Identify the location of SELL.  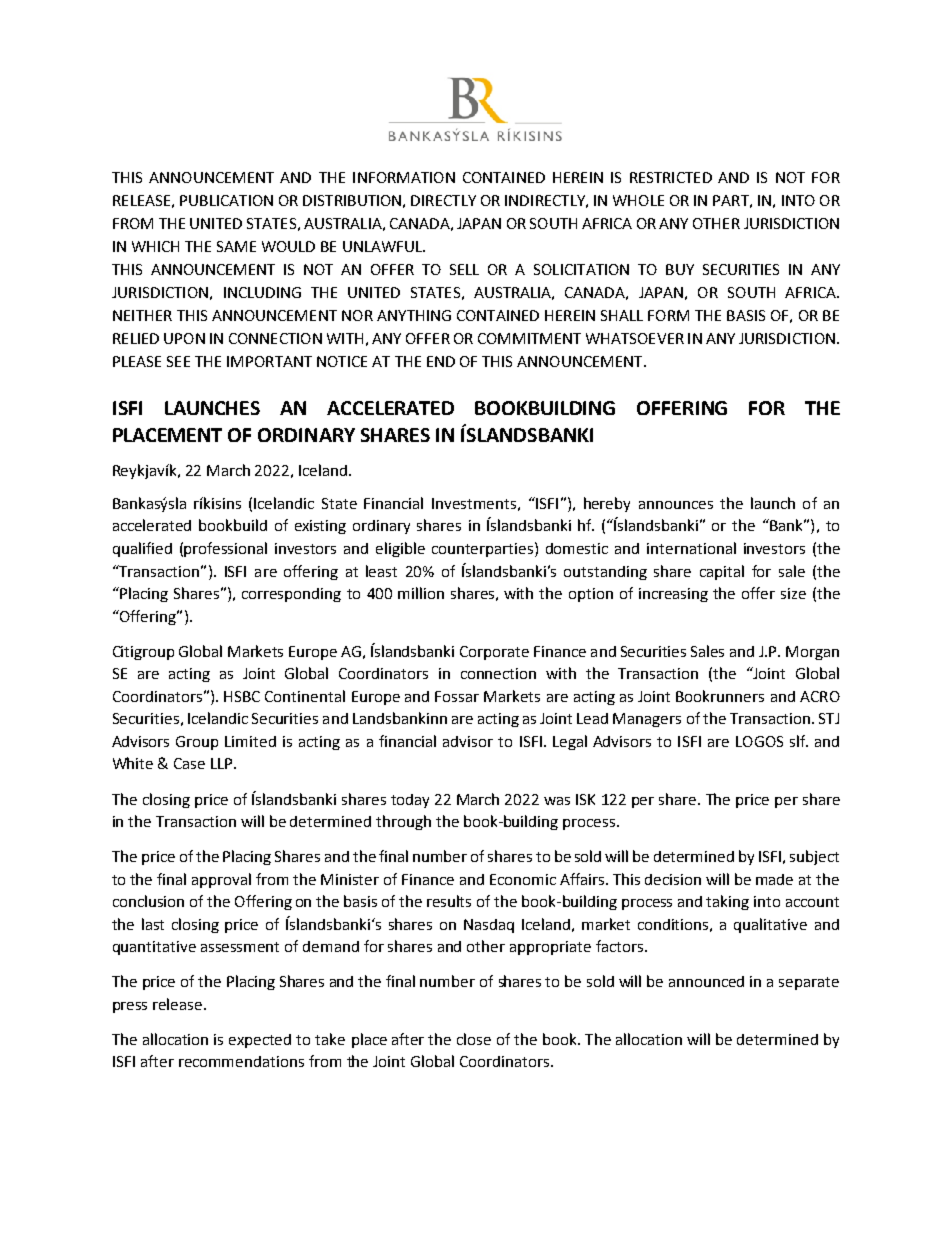
(464, 269).
